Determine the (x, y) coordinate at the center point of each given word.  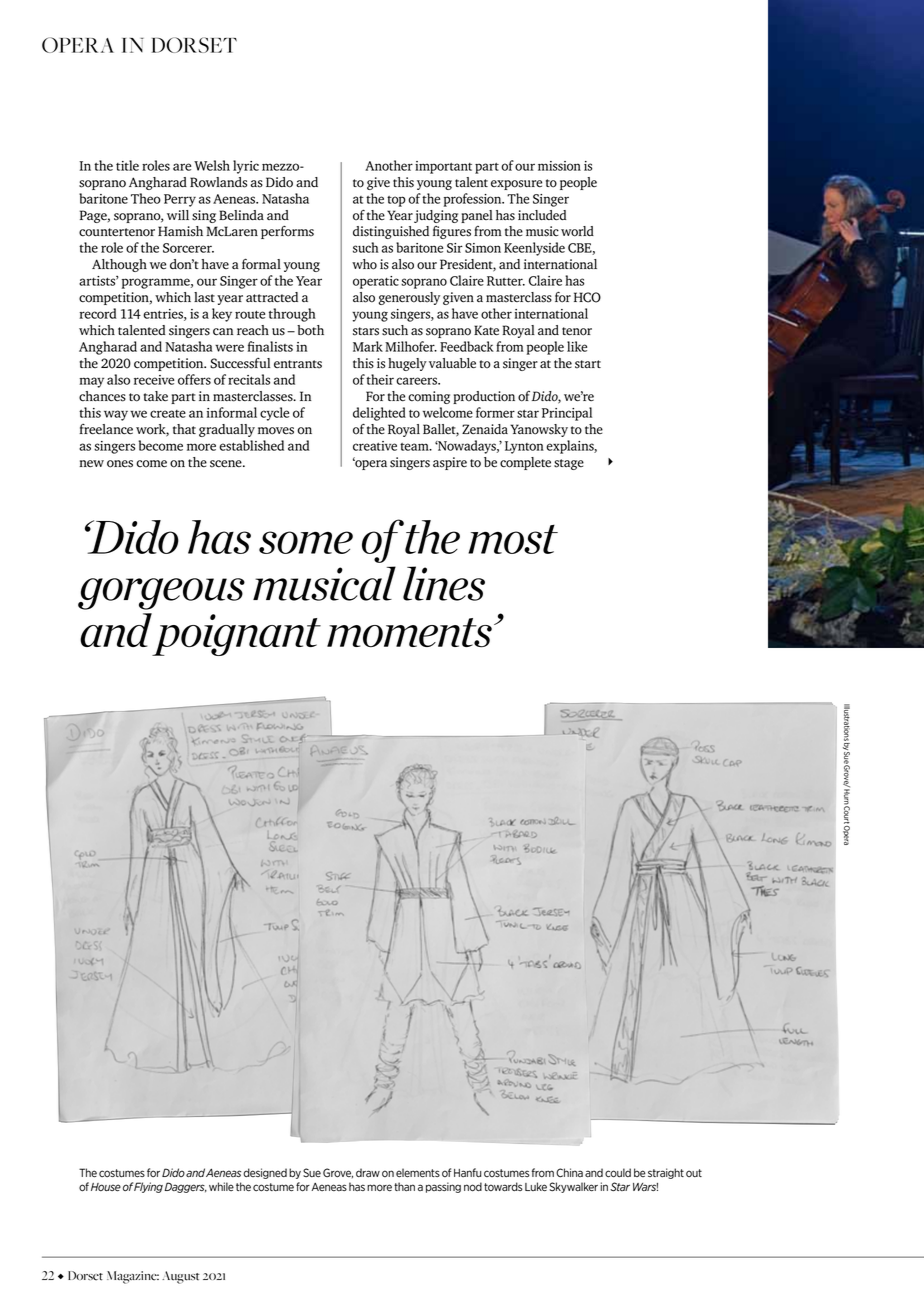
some (306, 542)
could (618, 1173)
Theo (146, 198)
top (396, 201)
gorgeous (161, 594)
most (513, 539)
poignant (236, 635)
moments (409, 633)
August (181, 1277)
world (577, 231)
